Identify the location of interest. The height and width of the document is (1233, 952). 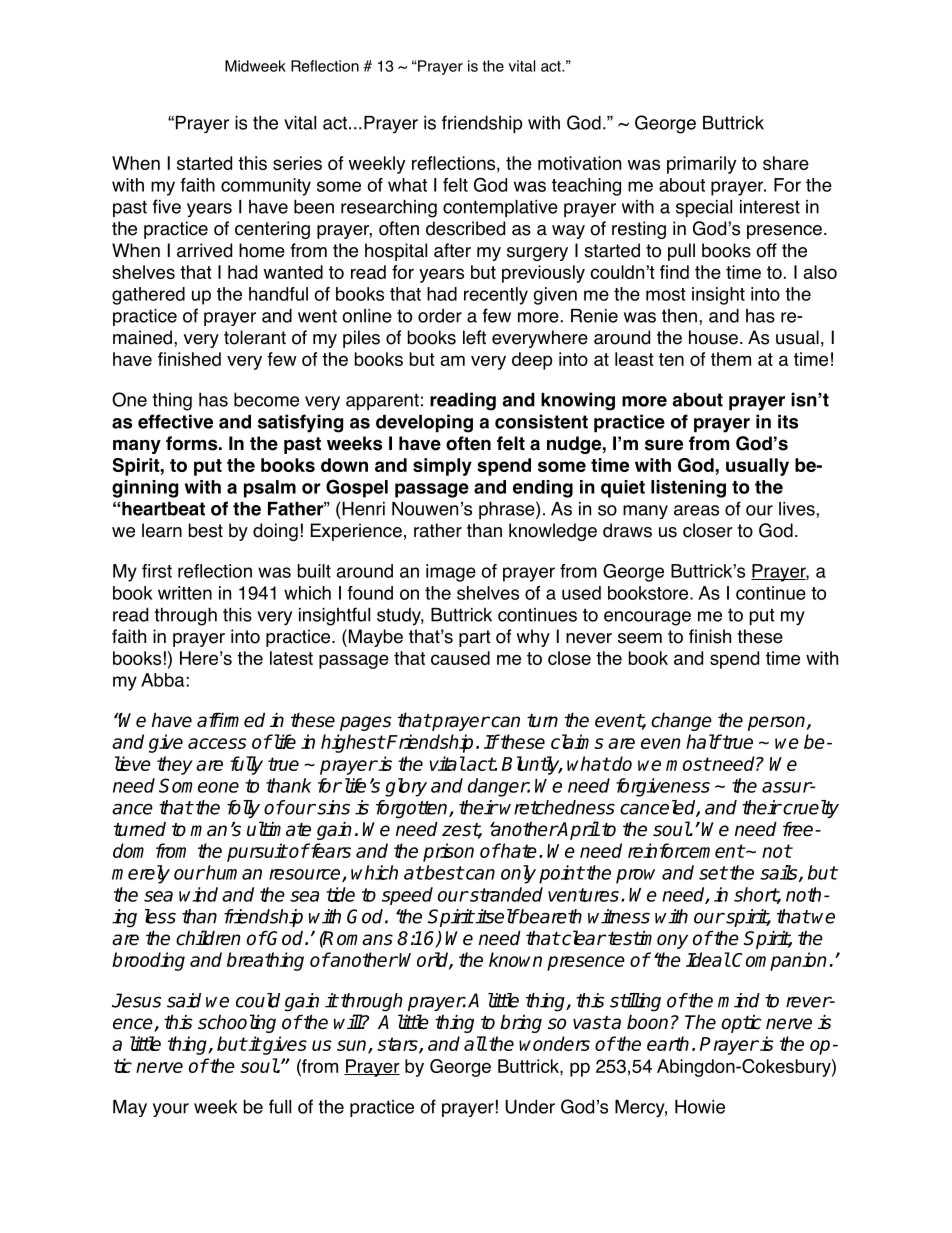
(770, 207).
